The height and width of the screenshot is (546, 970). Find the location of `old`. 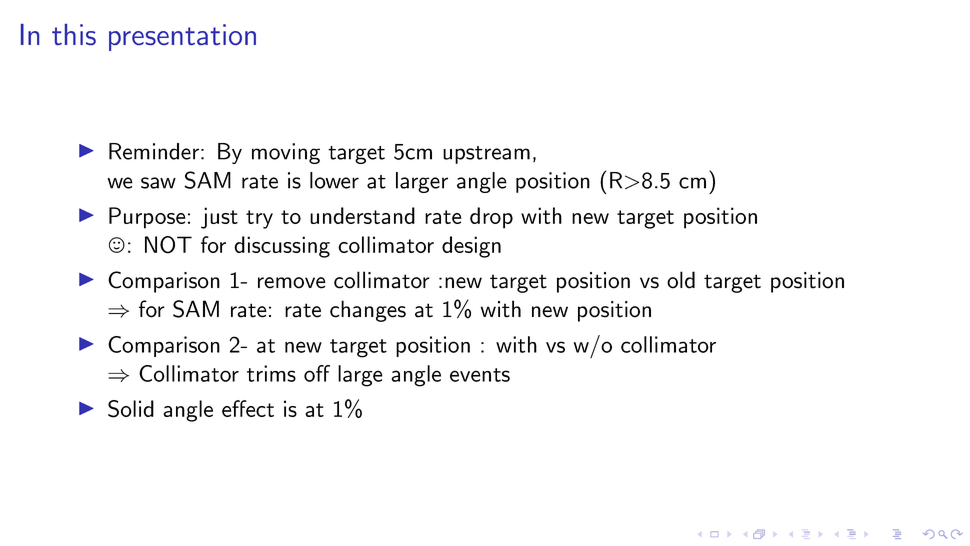

old is located at coordinates (681, 280).
